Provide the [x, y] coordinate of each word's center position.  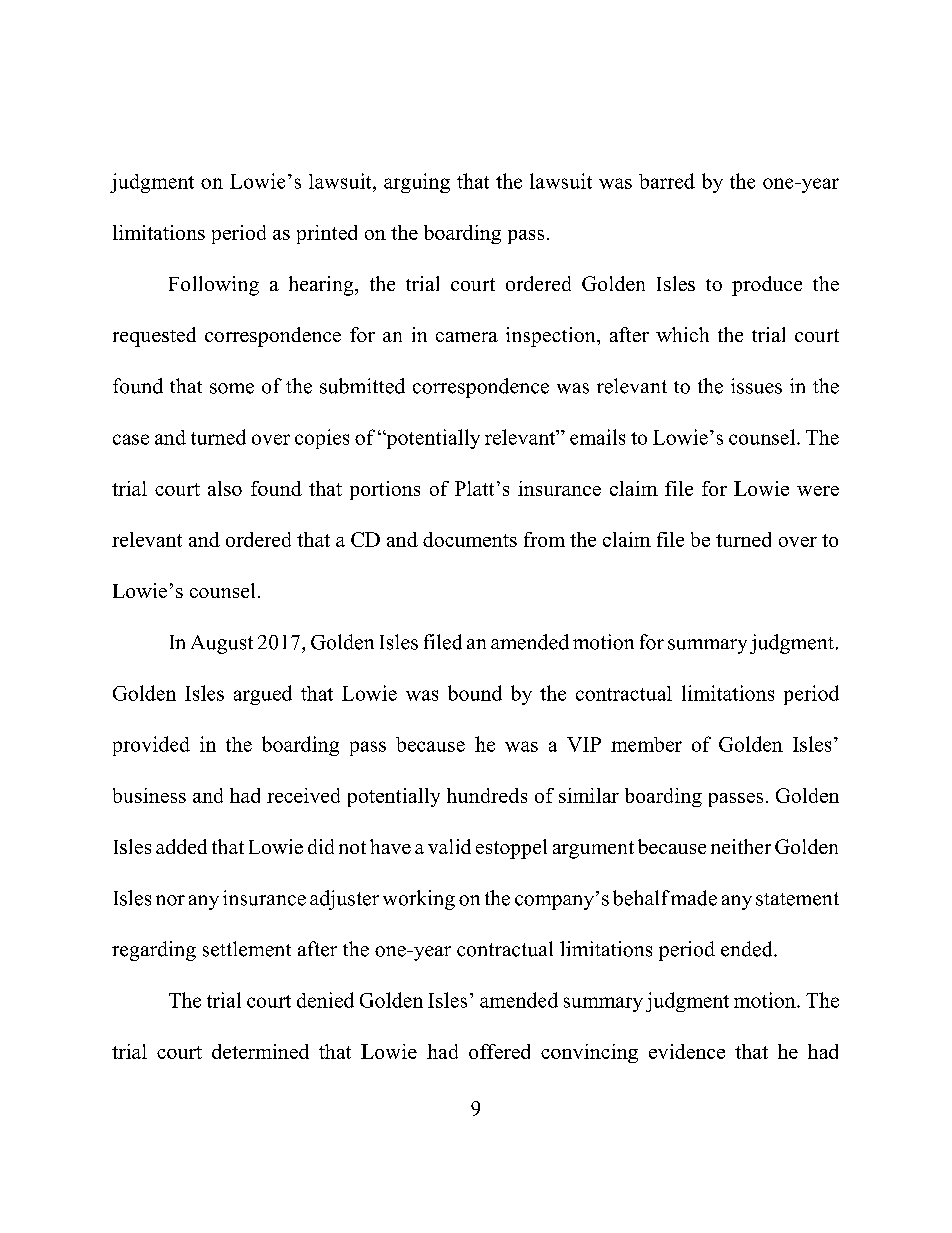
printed [327, 234]
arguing [417, 183]
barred [667, 181]
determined [260, 1051]
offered [499, 1051]
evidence [687, 1051]
